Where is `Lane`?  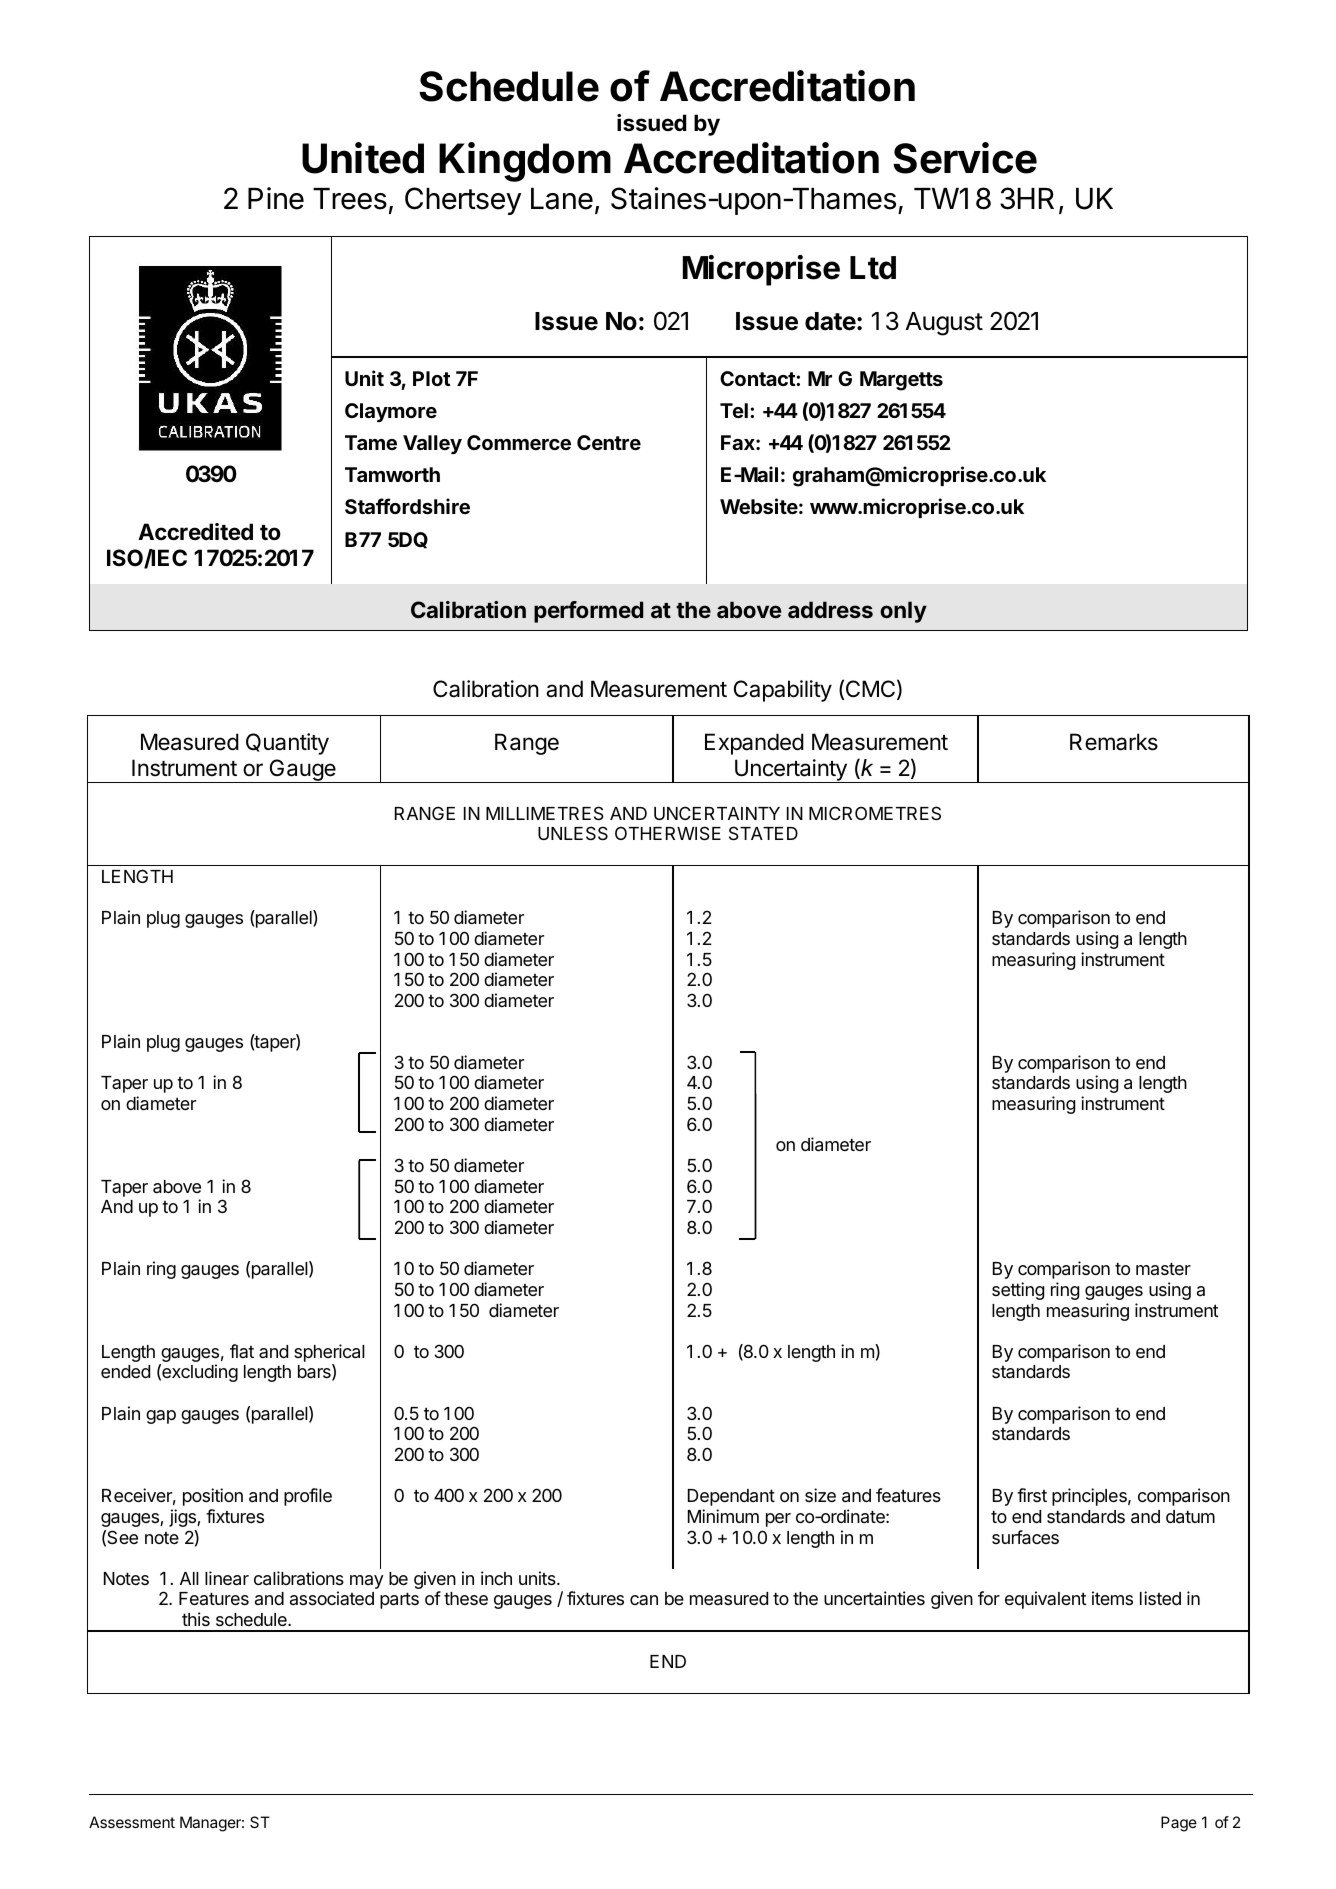
Lane is located at coordinates (562, 199).
